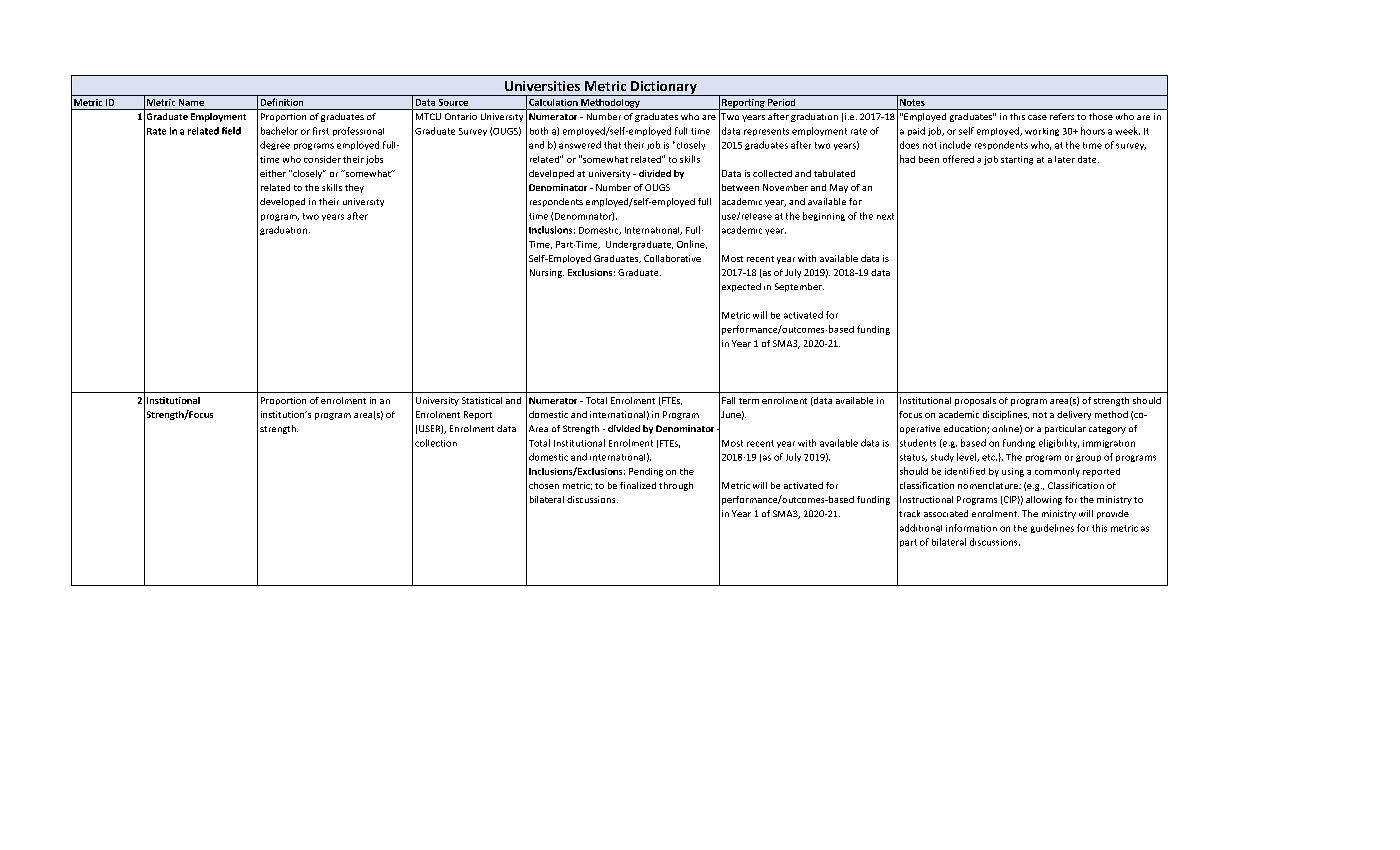 The image size is (1400, 850). What do you see at coordinates (885, 216) in the document?
I see `next` at bounding box center [885, 216].
